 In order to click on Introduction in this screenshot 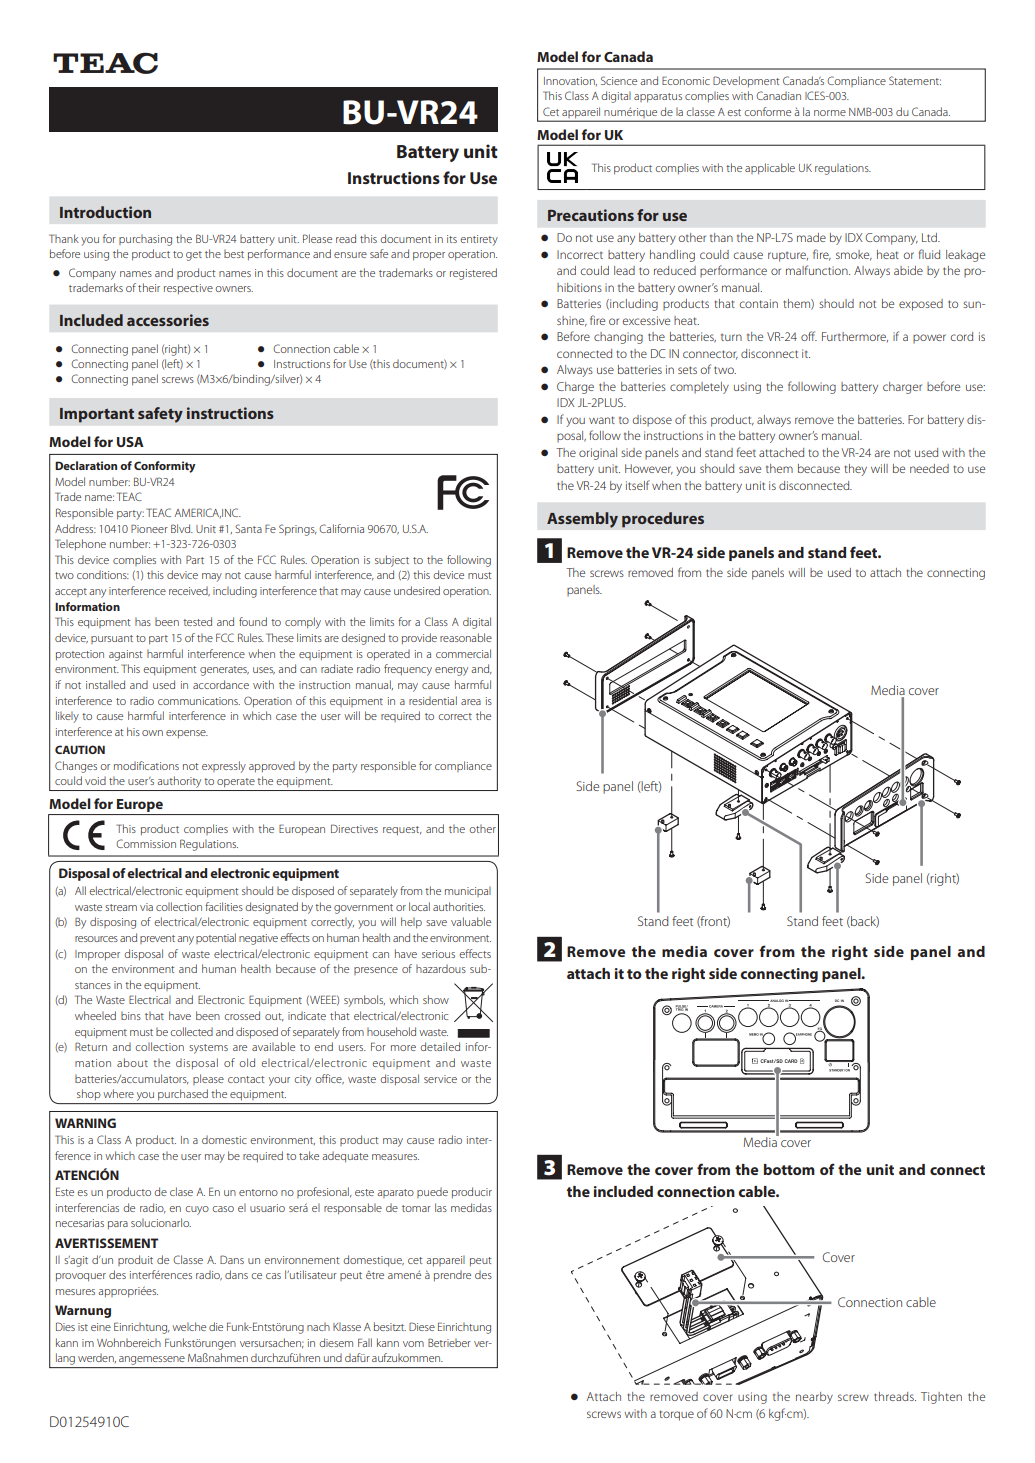, I will do `click(105, 212)`.
